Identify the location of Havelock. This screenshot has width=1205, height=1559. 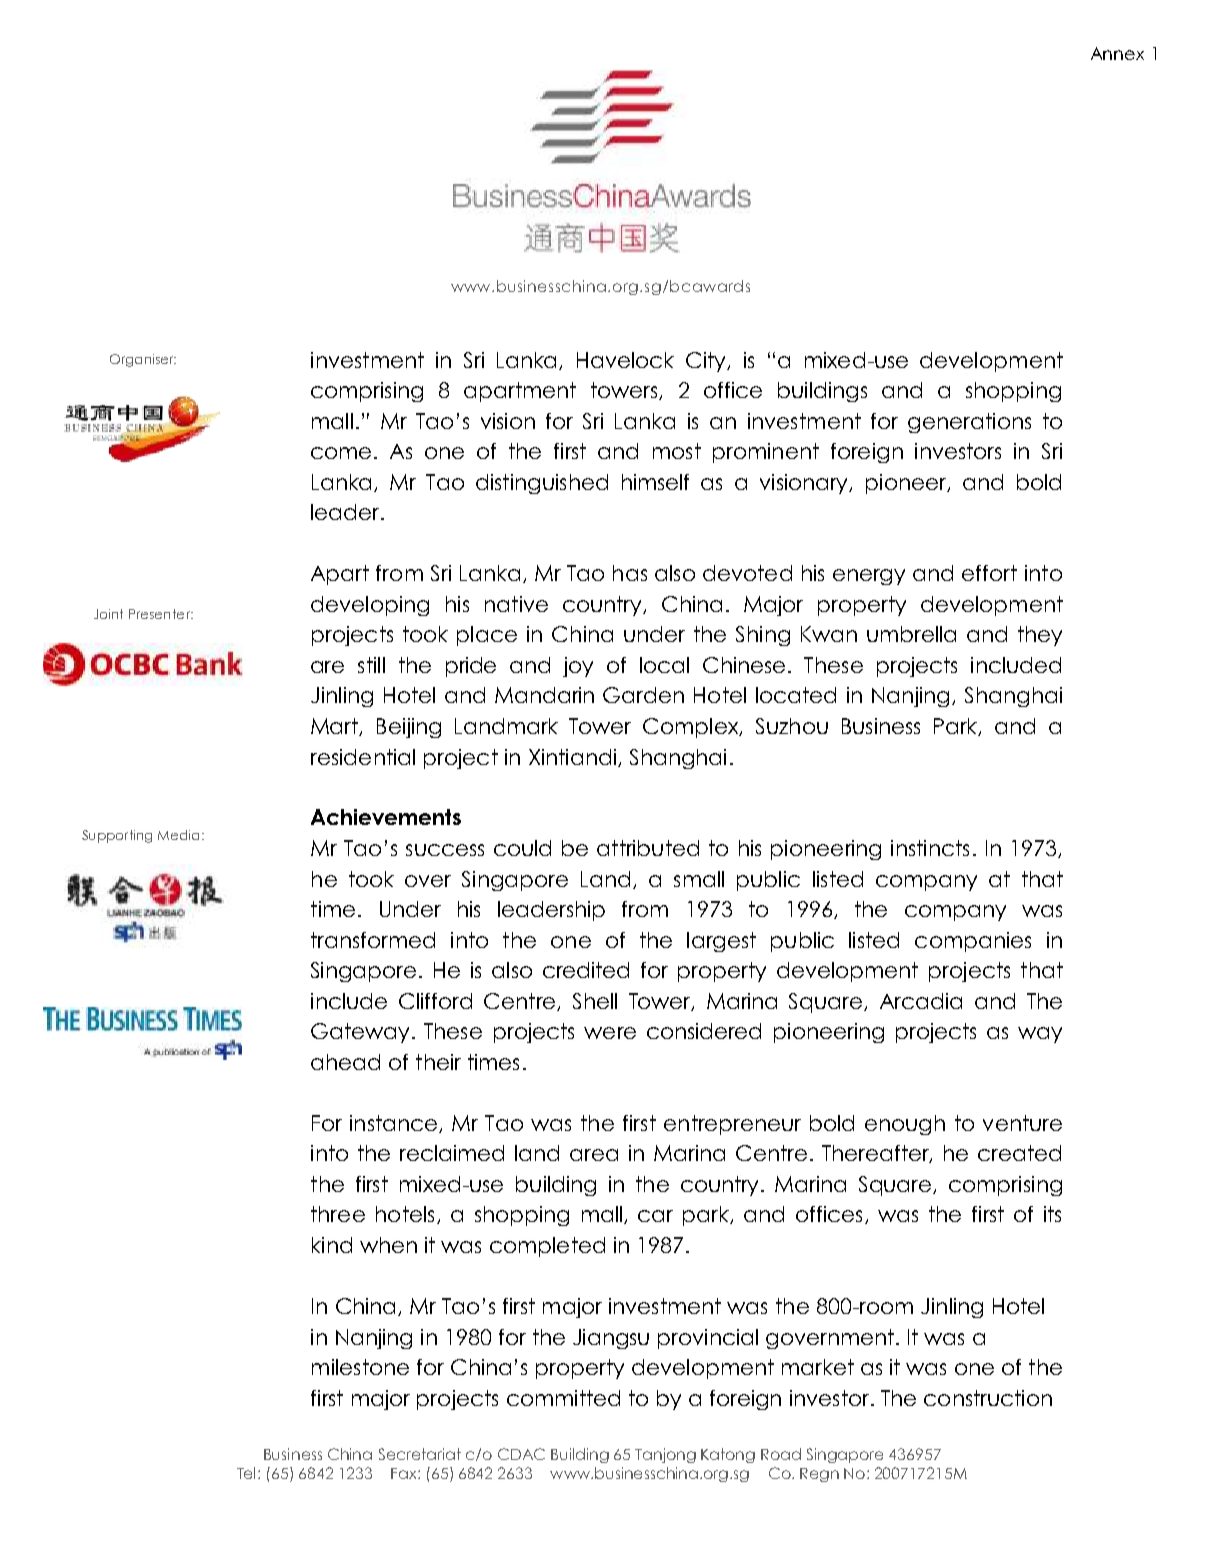
(625, 360).
